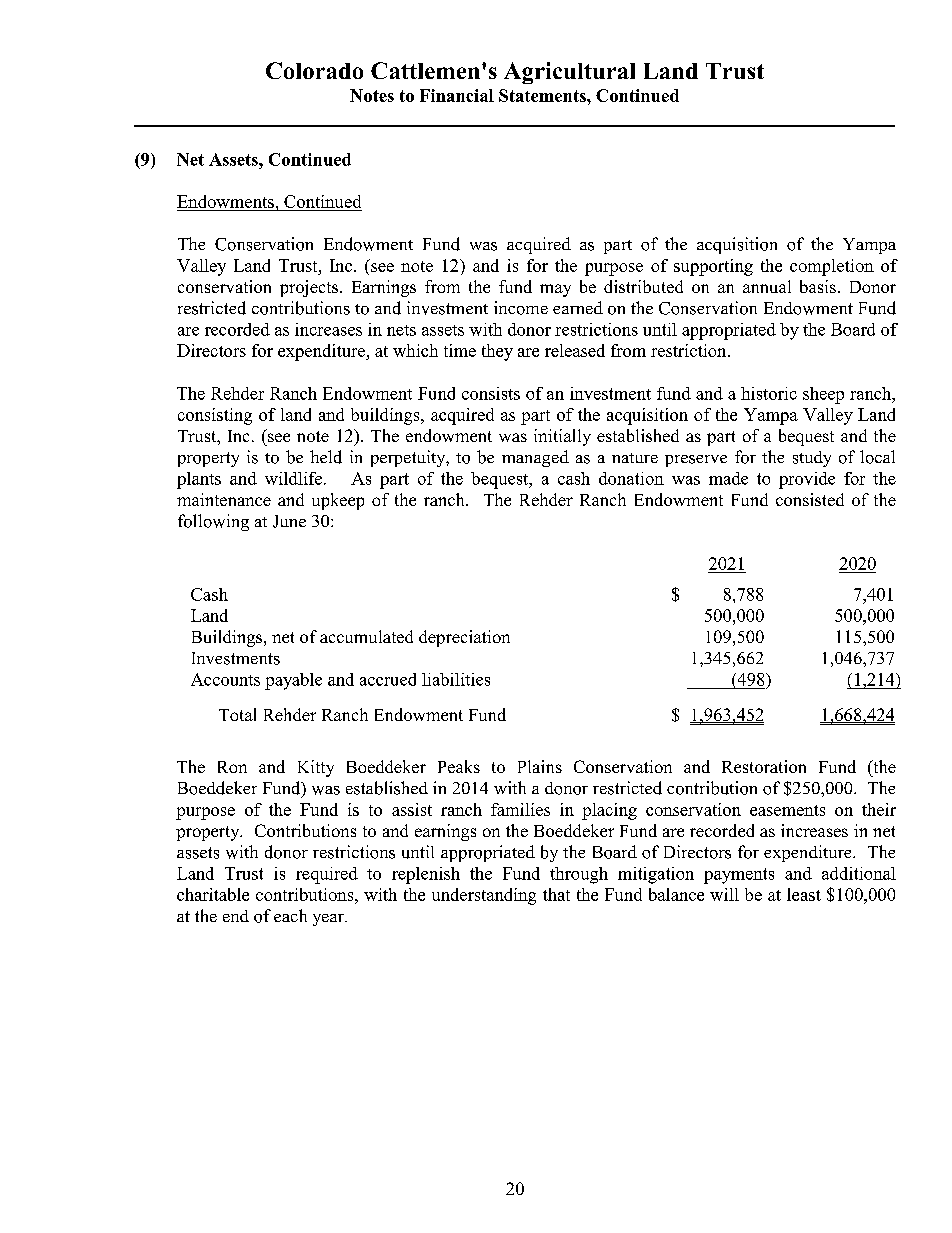  I want to click on Colorado, so click(314, 70).
